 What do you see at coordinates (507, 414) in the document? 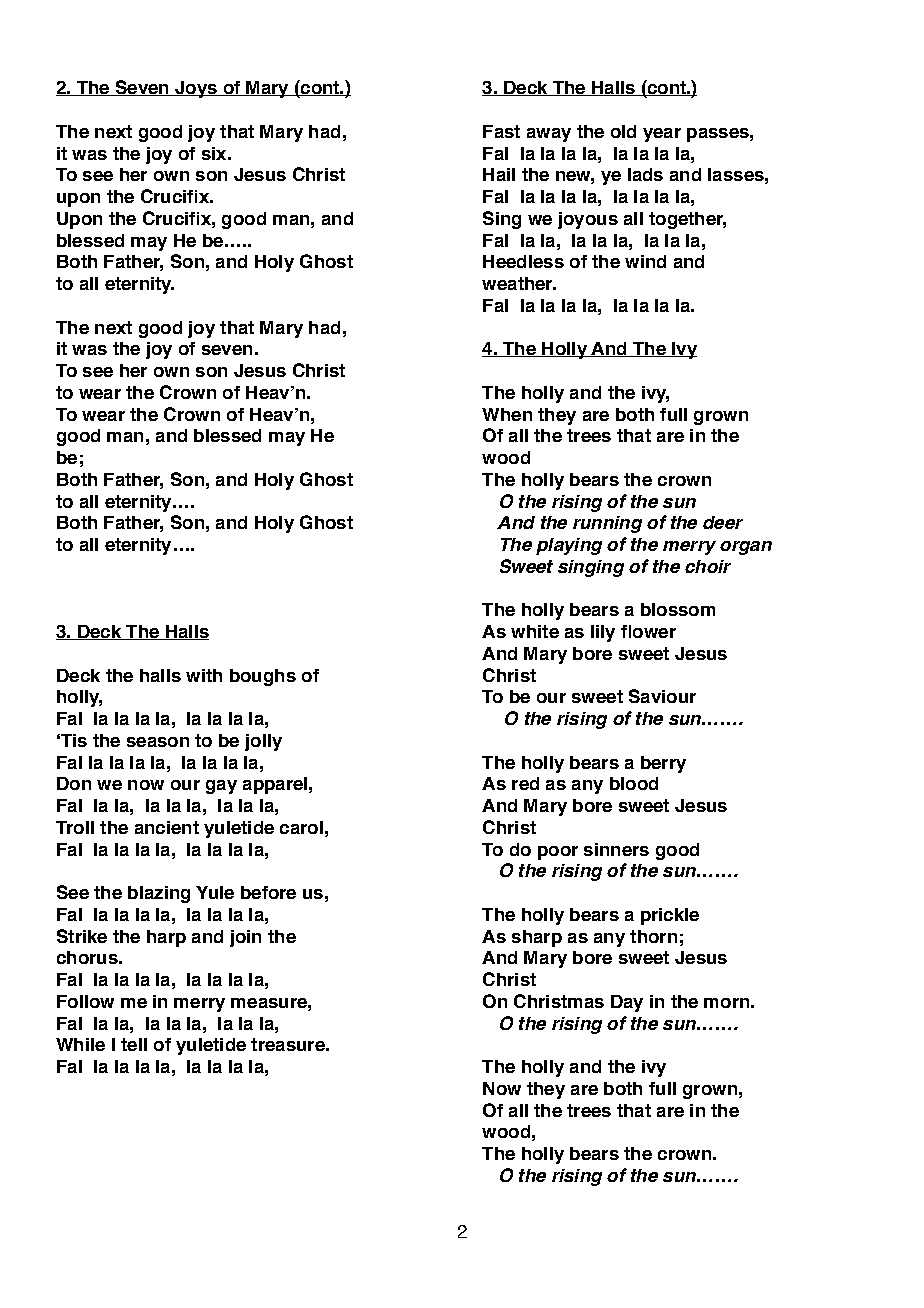
I see `When` at bounding box center [507, 414].
